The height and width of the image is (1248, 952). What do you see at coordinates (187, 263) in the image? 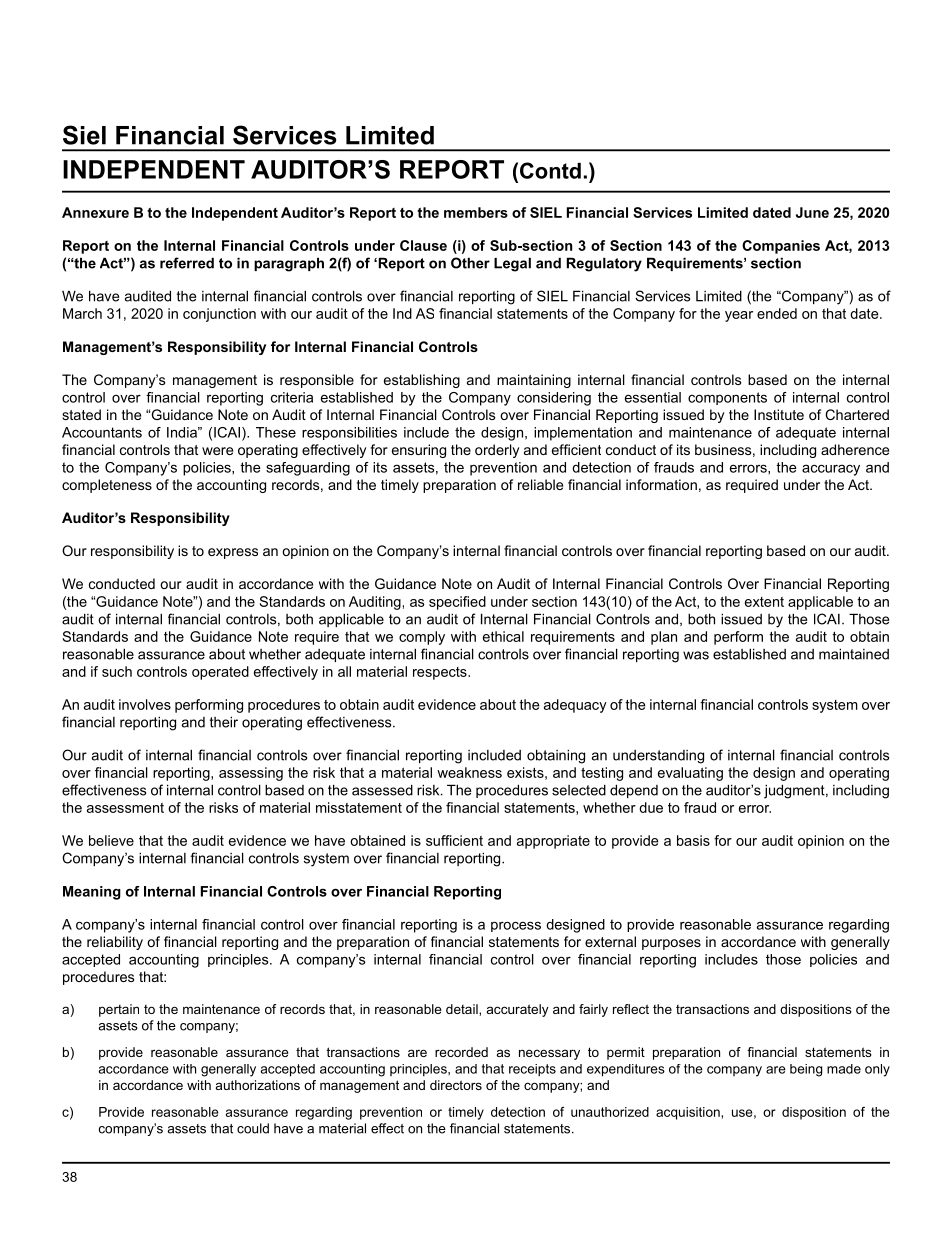
I see `referred` at bounding box center [187, 263].
